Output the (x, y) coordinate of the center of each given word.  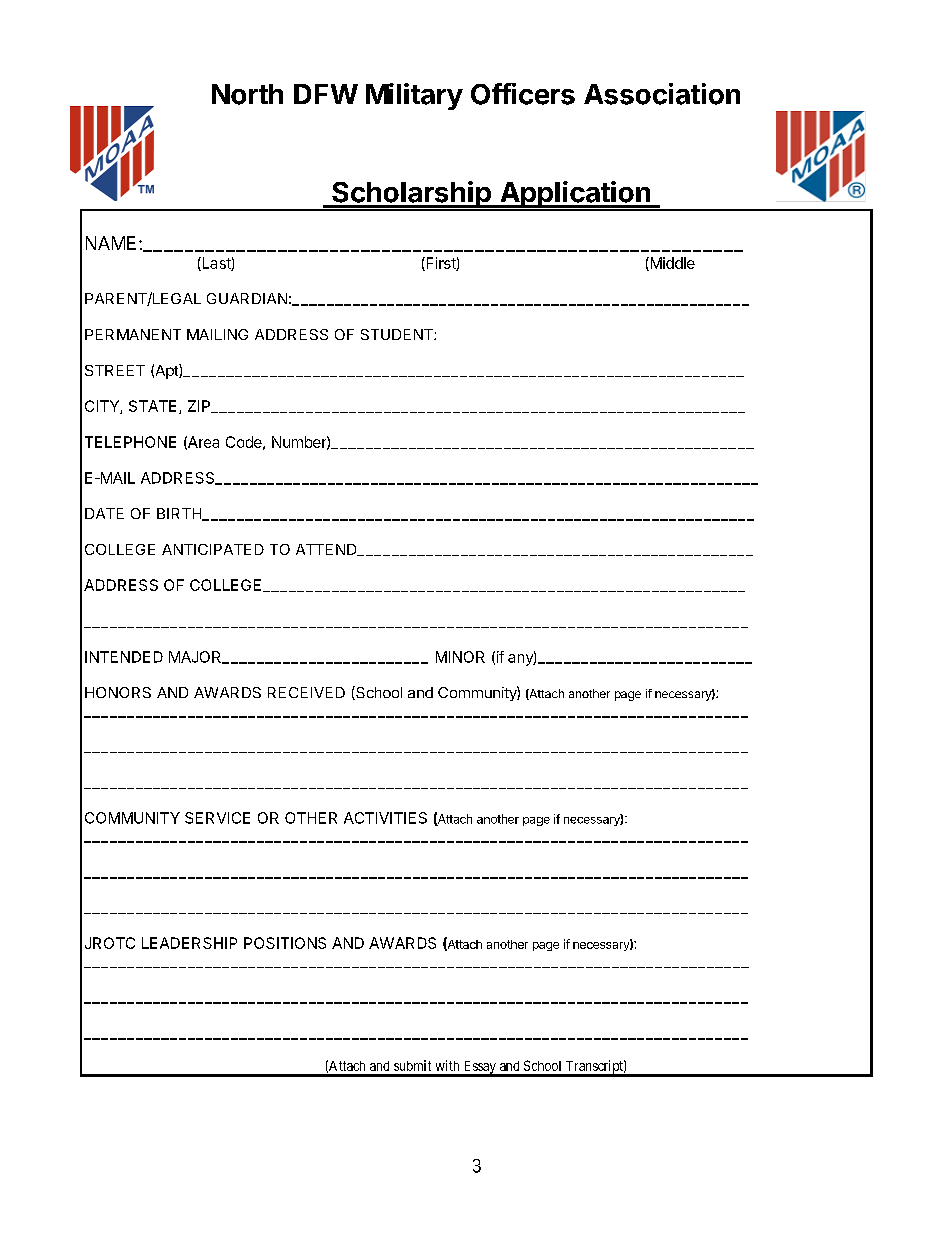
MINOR (460, 657)
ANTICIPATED (213, 549)
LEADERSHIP (189, 943)
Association (662, 94)
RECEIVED (306, 692)
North (247, 94)
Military (414, 96)
